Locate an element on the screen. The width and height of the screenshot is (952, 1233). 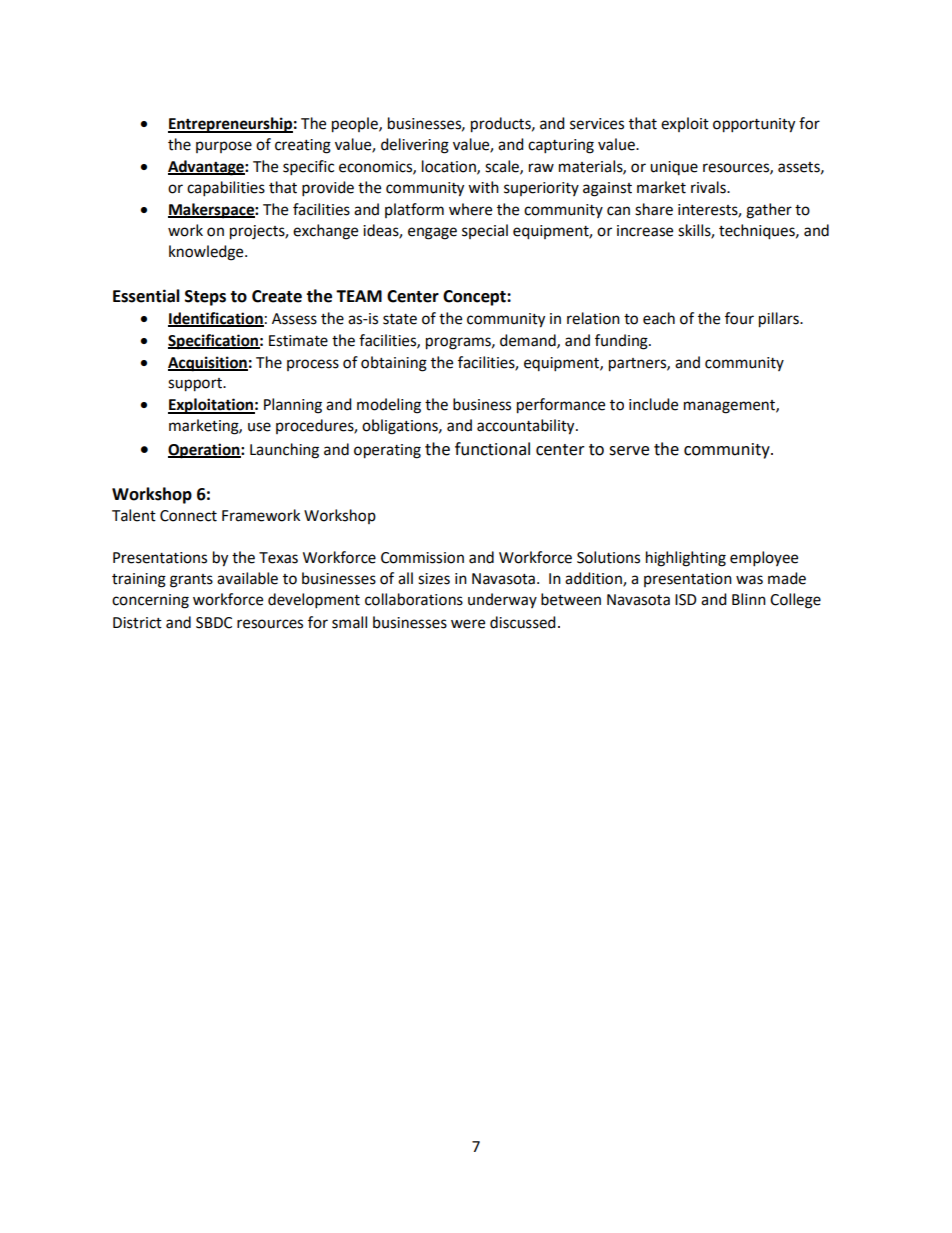
special is located at coordinates (485, 231).
